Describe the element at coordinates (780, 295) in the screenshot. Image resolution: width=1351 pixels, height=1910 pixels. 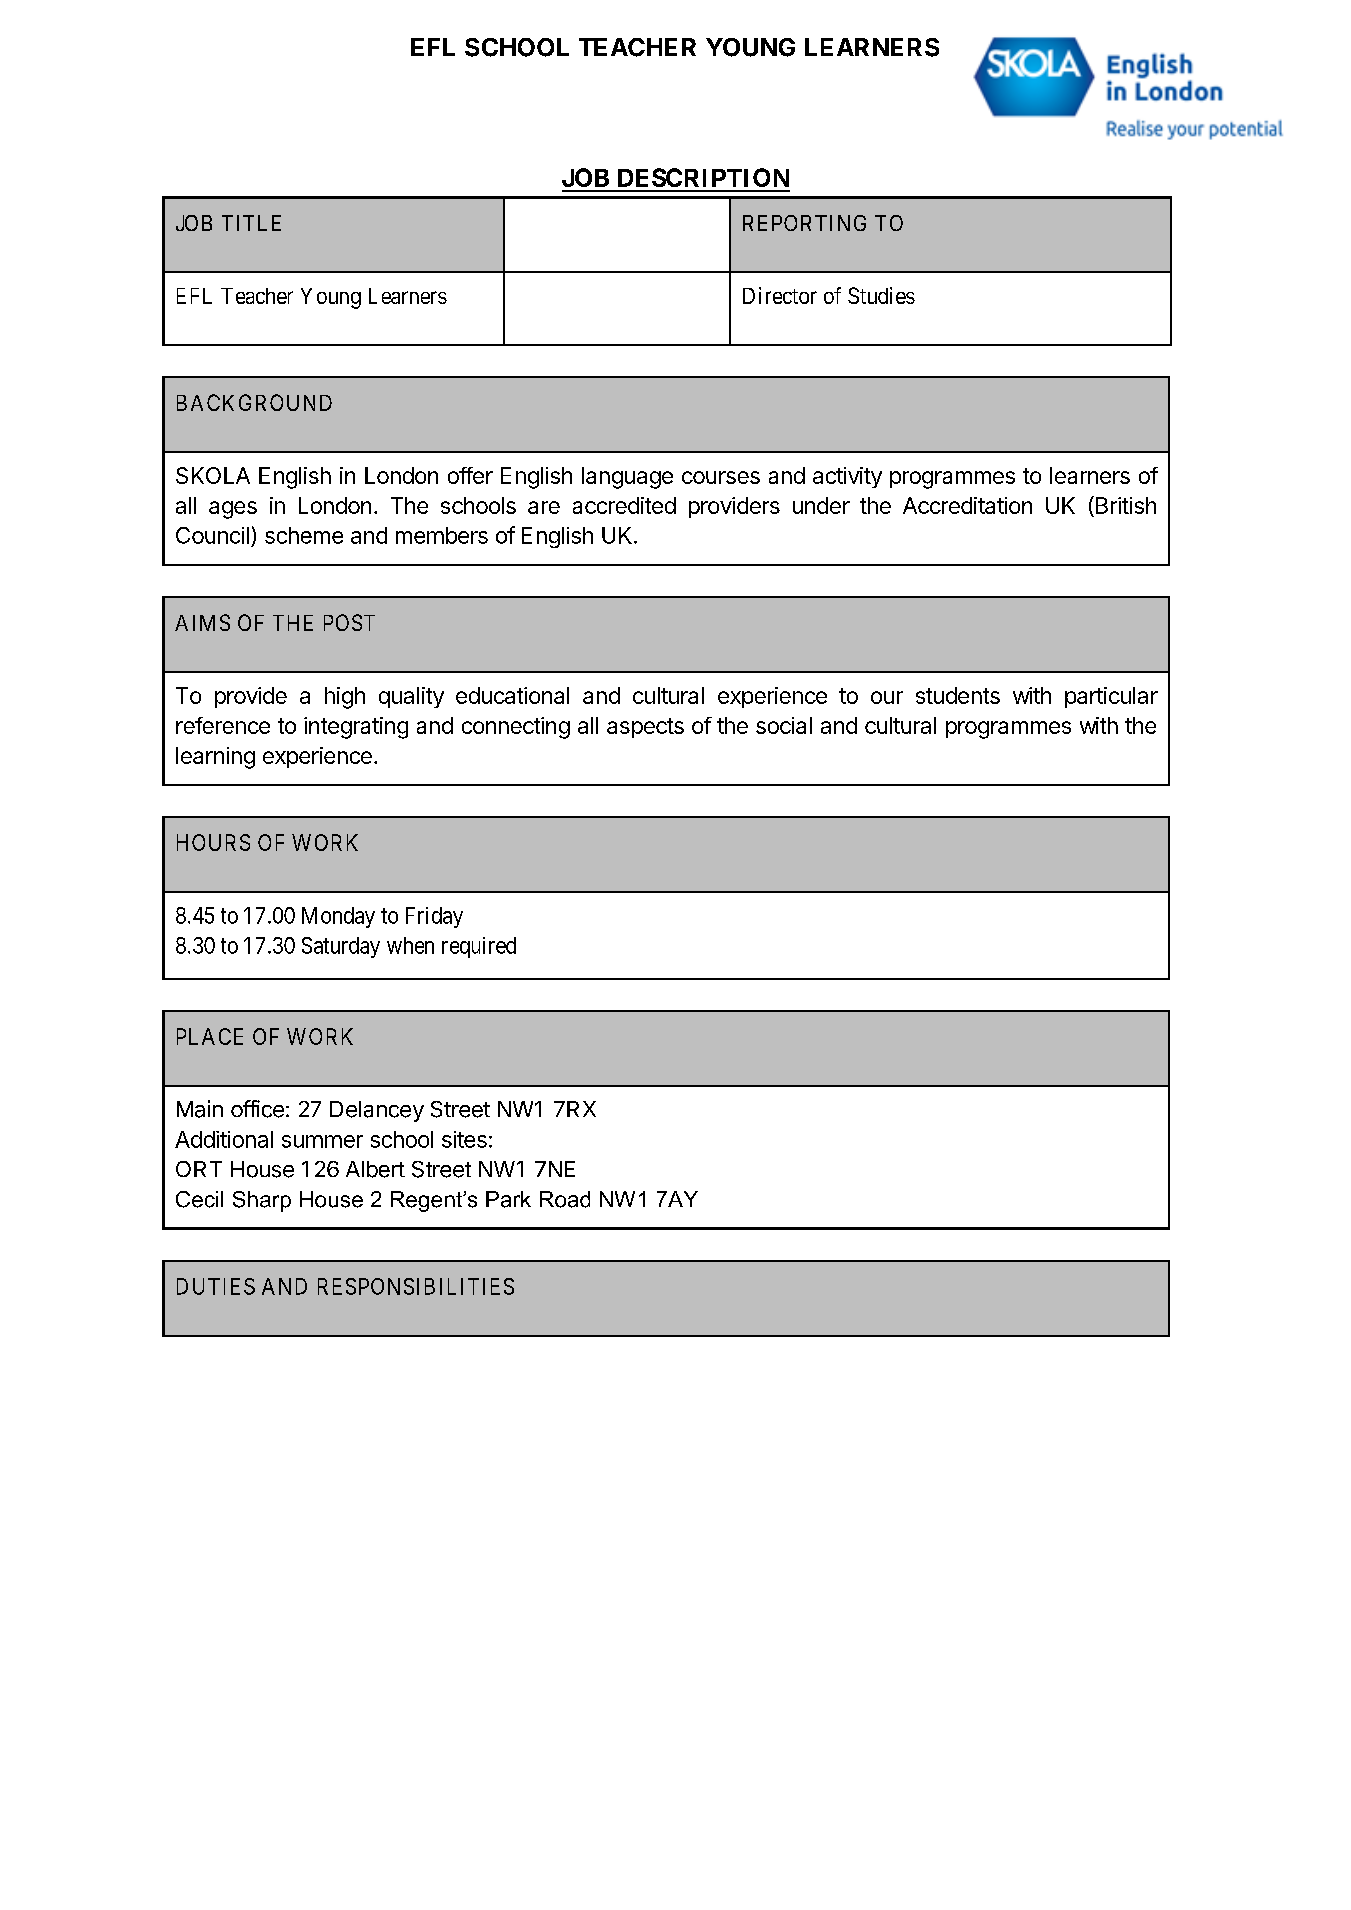
I see `Director` at that location.
